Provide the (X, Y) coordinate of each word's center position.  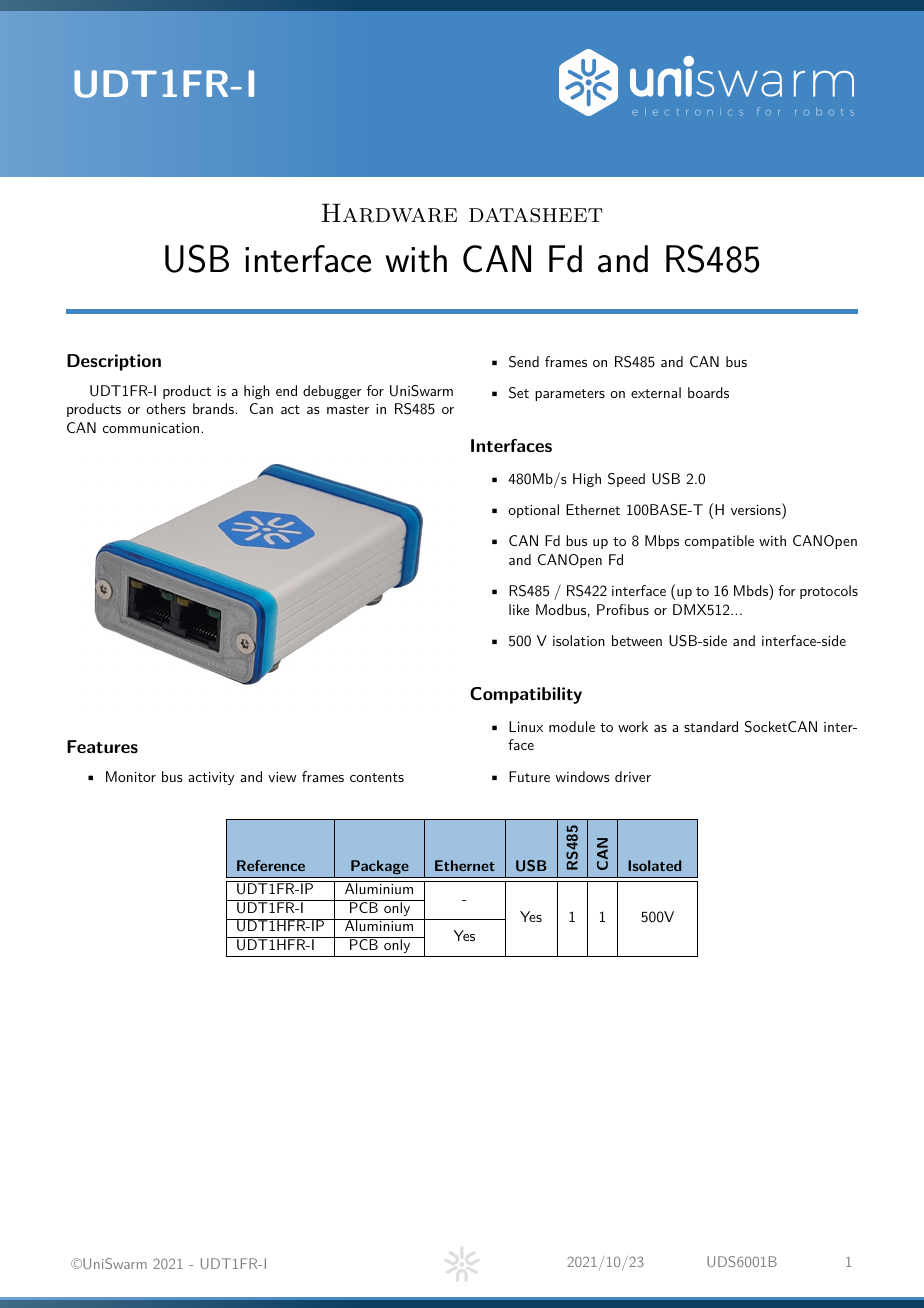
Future (529, 776)
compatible (719, 542)
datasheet (536, 215)
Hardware (389, 213)
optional (533, 511)
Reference (271, 865)
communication (152, 428)
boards (708, 392)
